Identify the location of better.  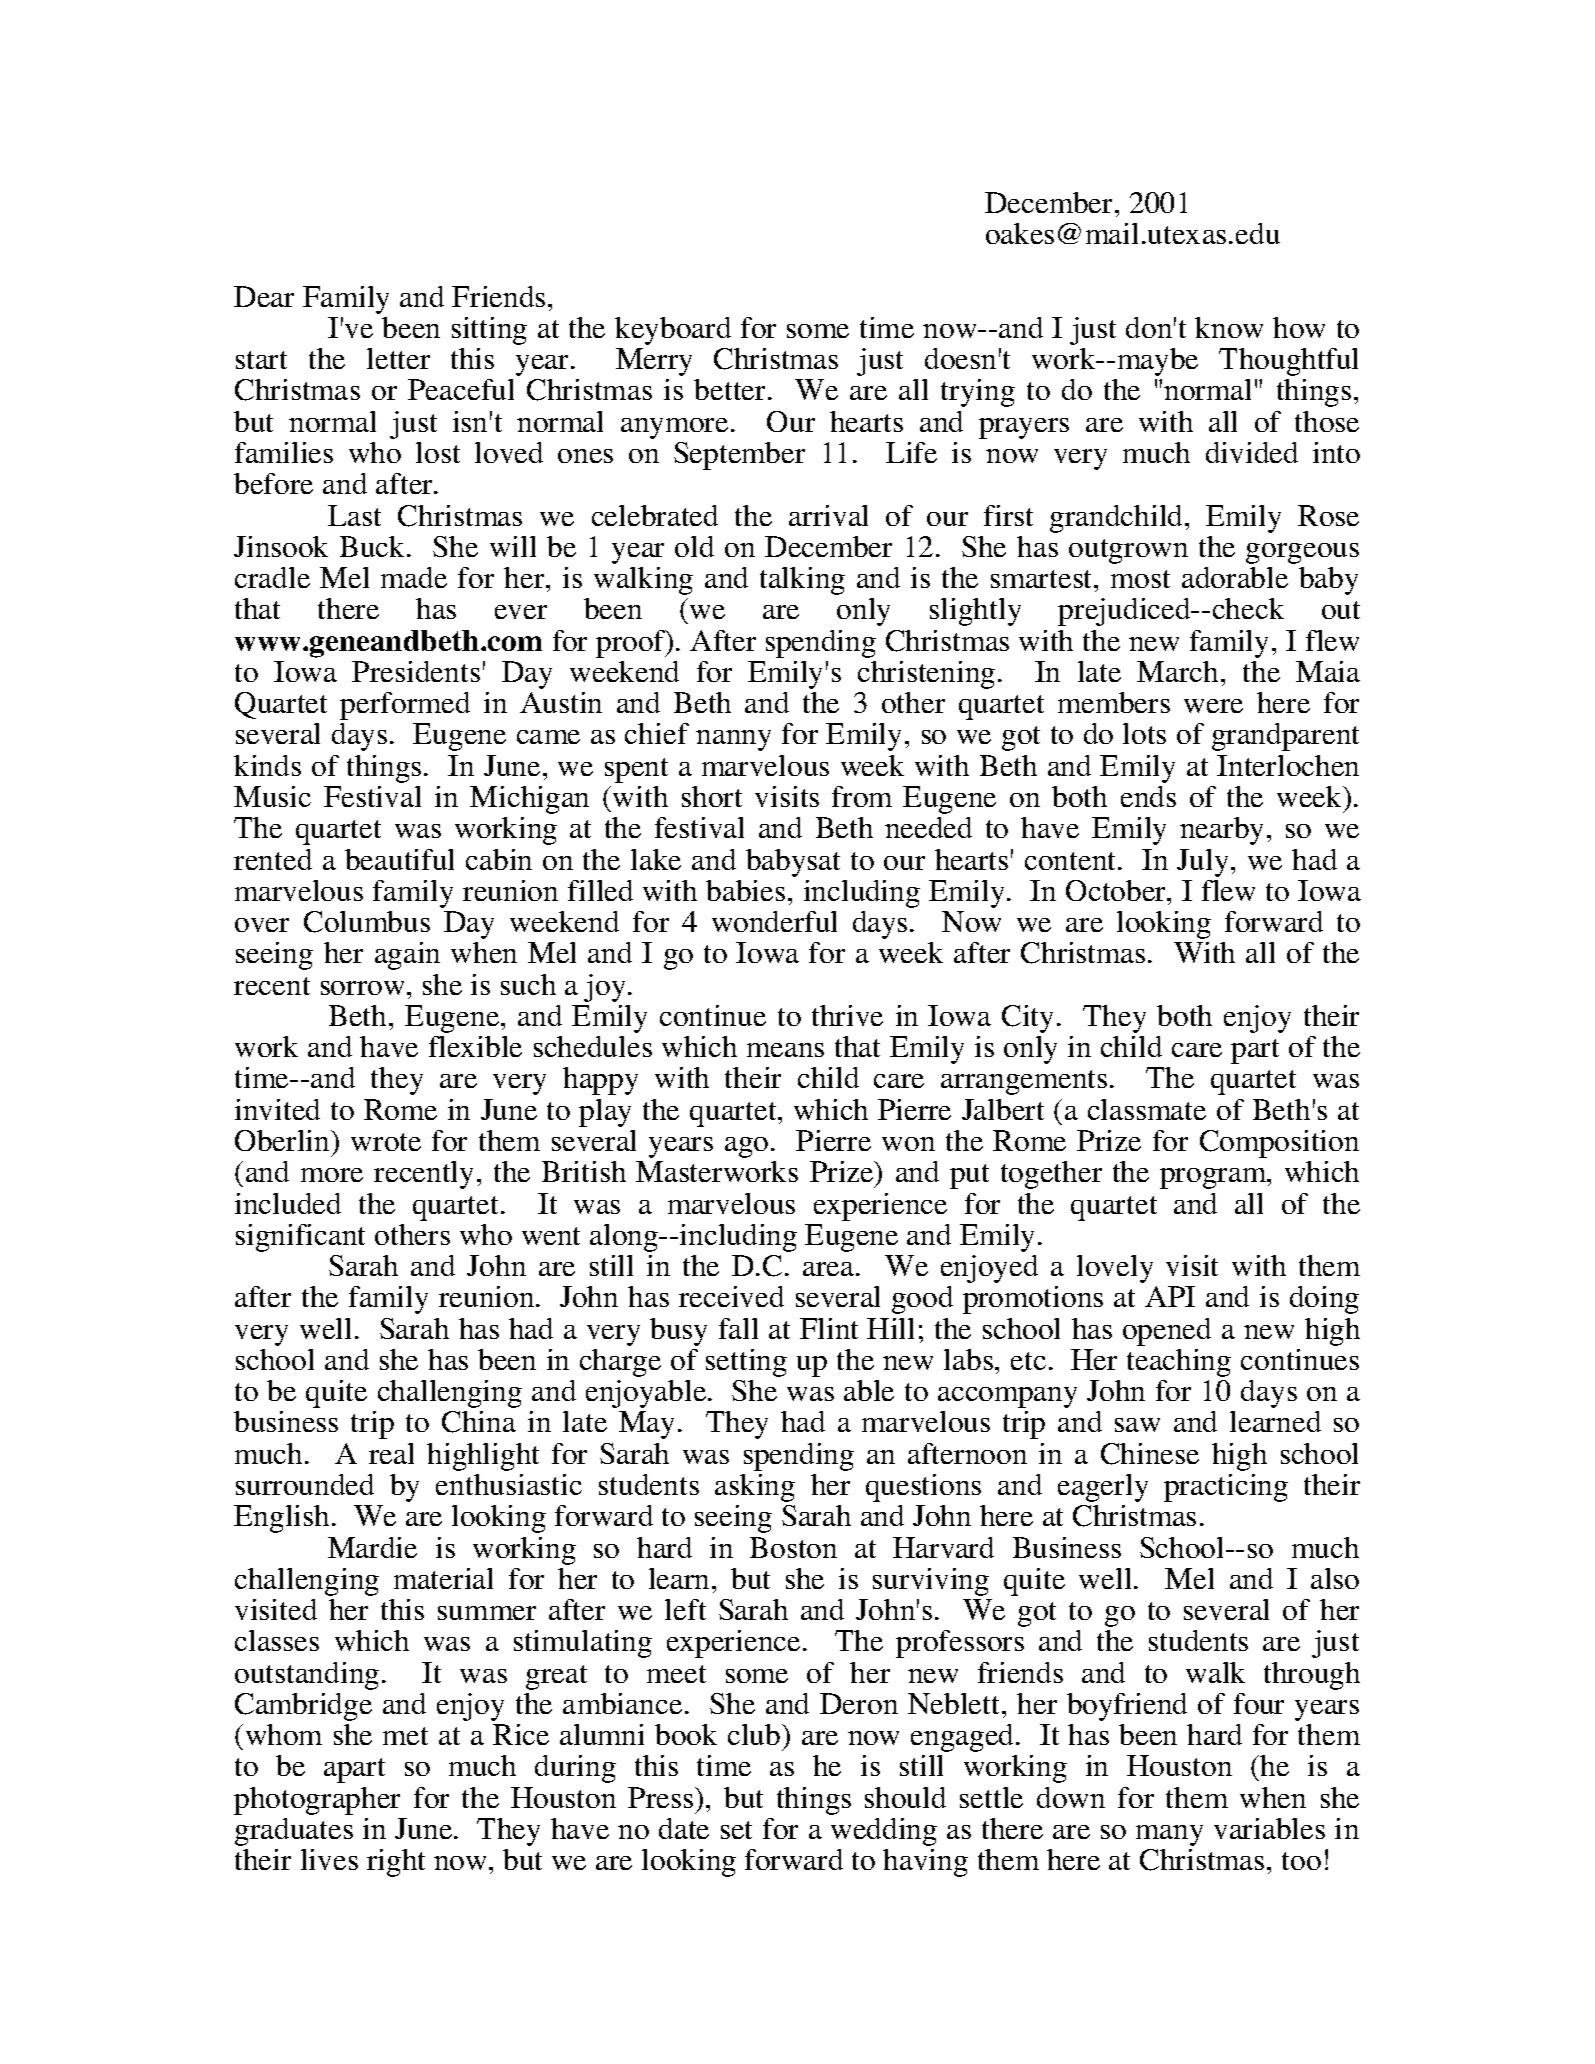
(731, 389).
